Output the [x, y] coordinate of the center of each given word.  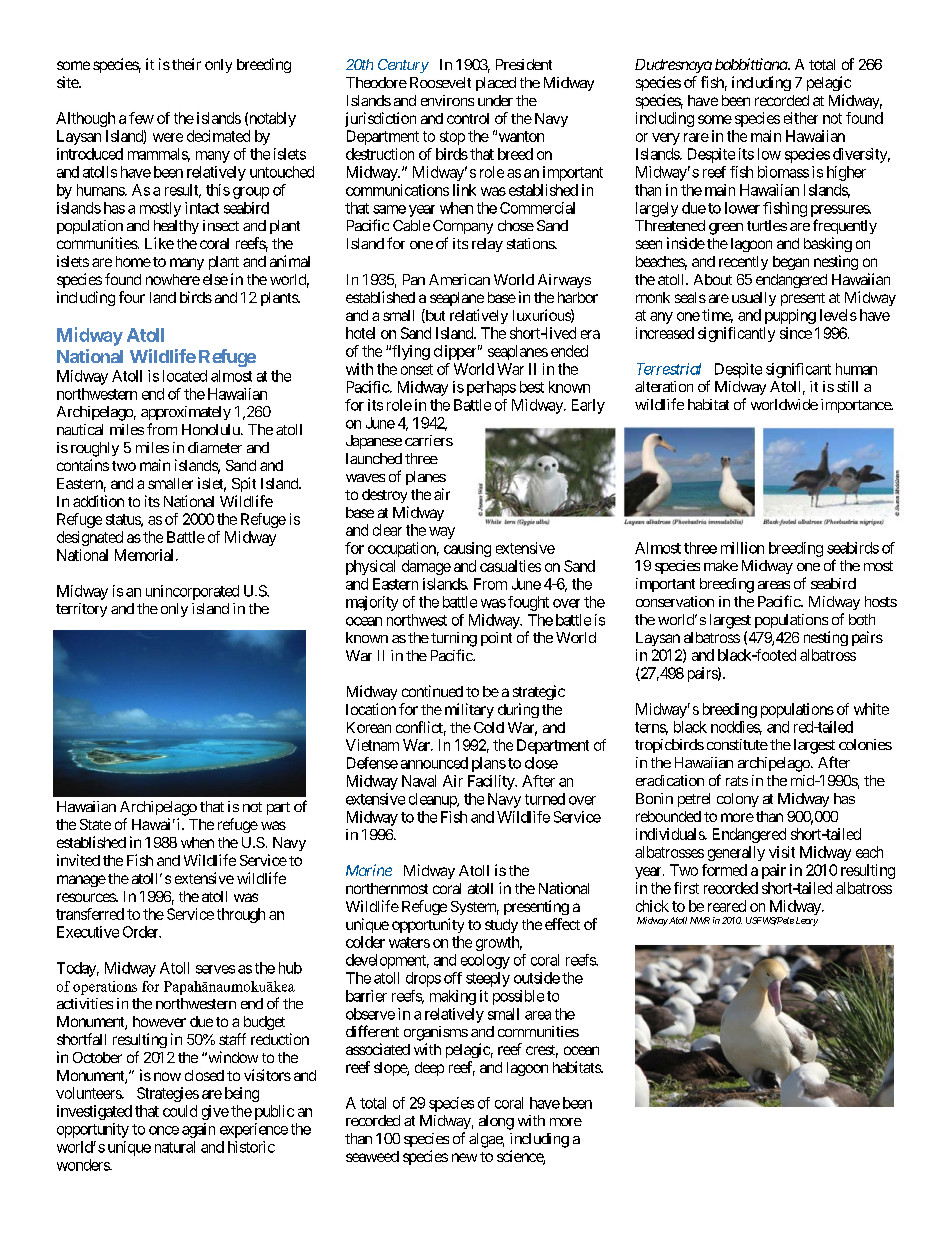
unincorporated [192, 592]
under [495, 100]
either [801, 118]
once [164, 1130]
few [141, 118]
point [496, 639]
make [721, 565]
